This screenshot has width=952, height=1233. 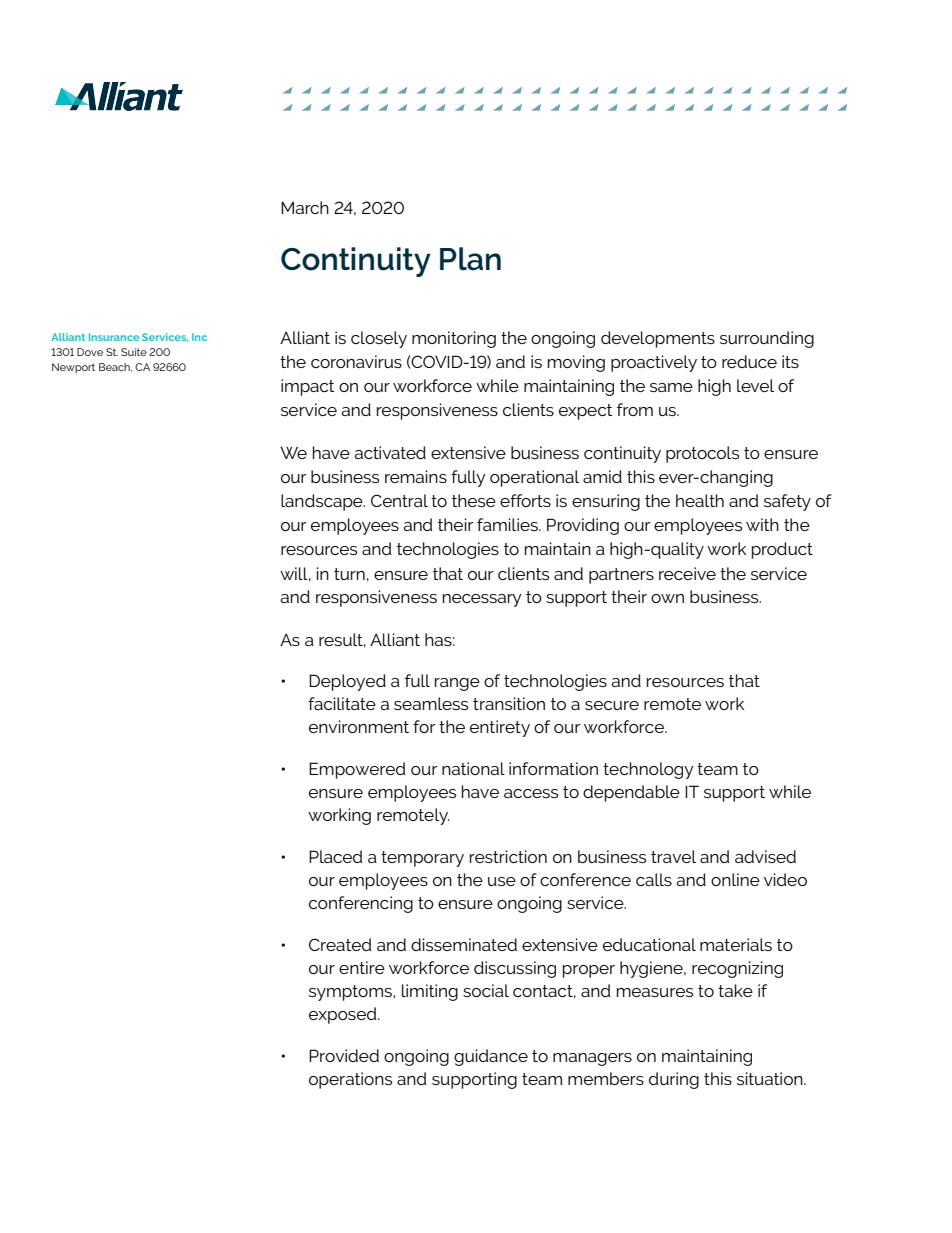 I want to click on activated, so click(x=390, y=452).
